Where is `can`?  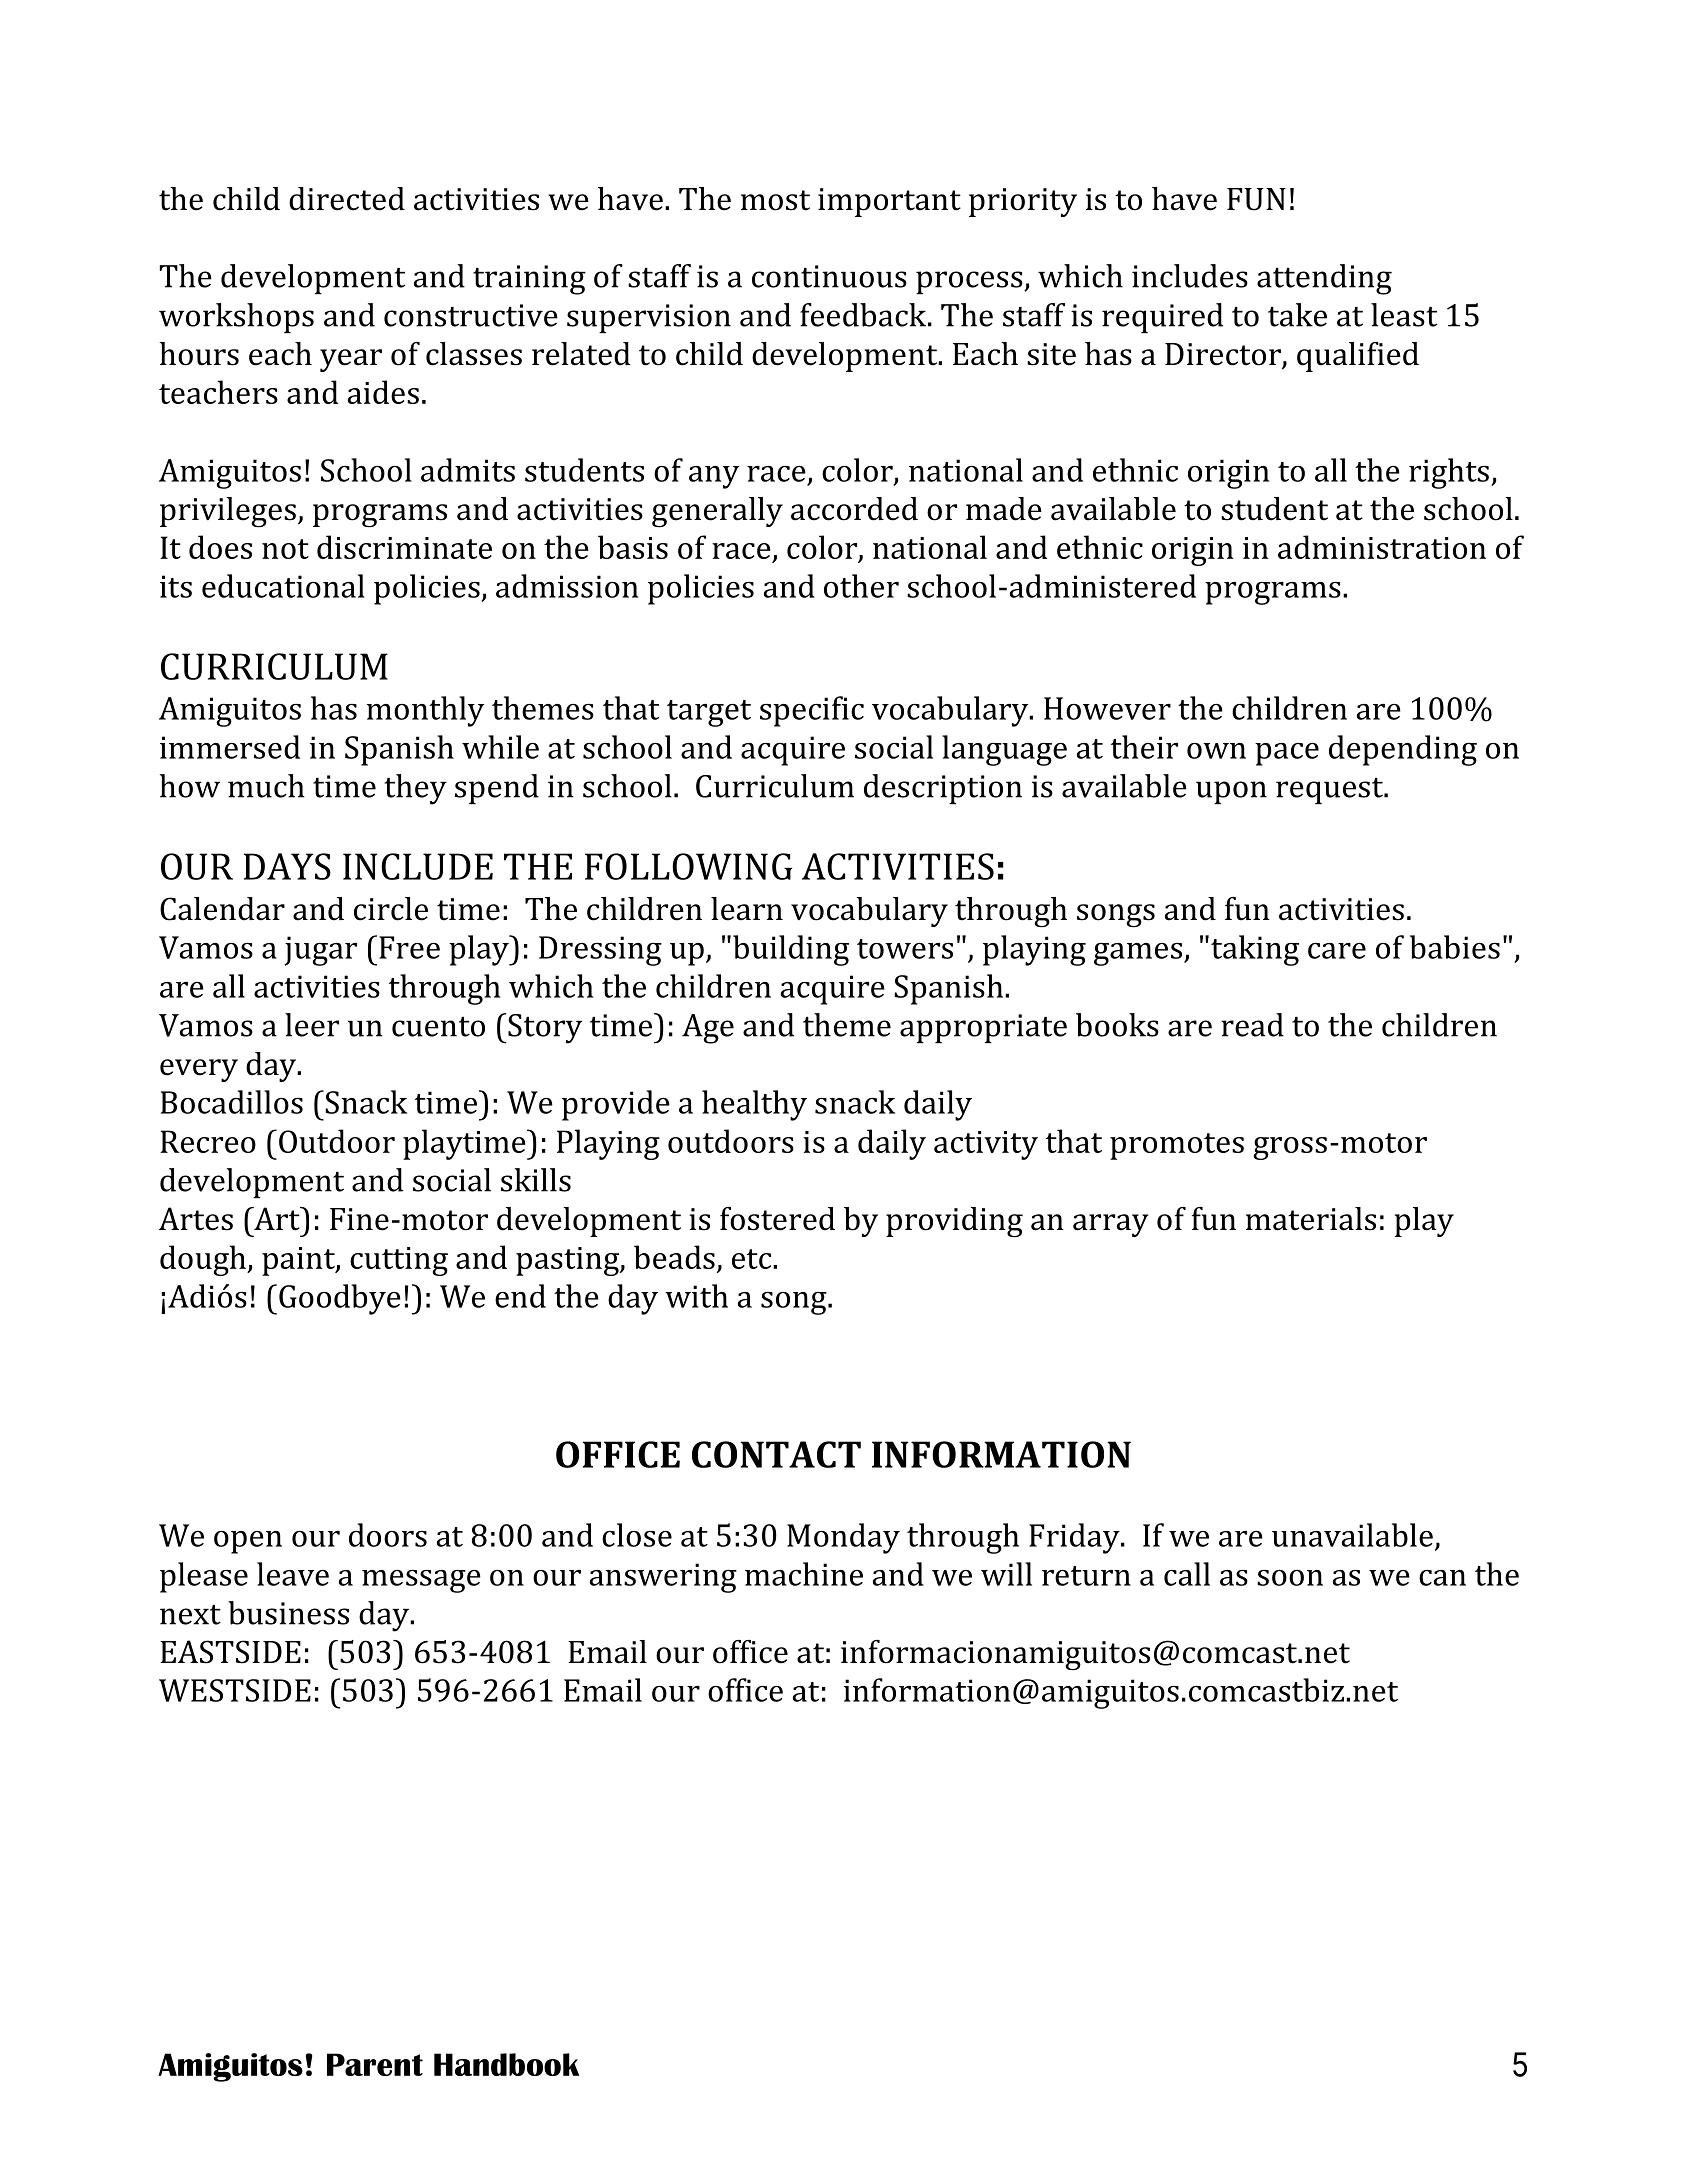 can is located at coordinates (1442, 1578).
